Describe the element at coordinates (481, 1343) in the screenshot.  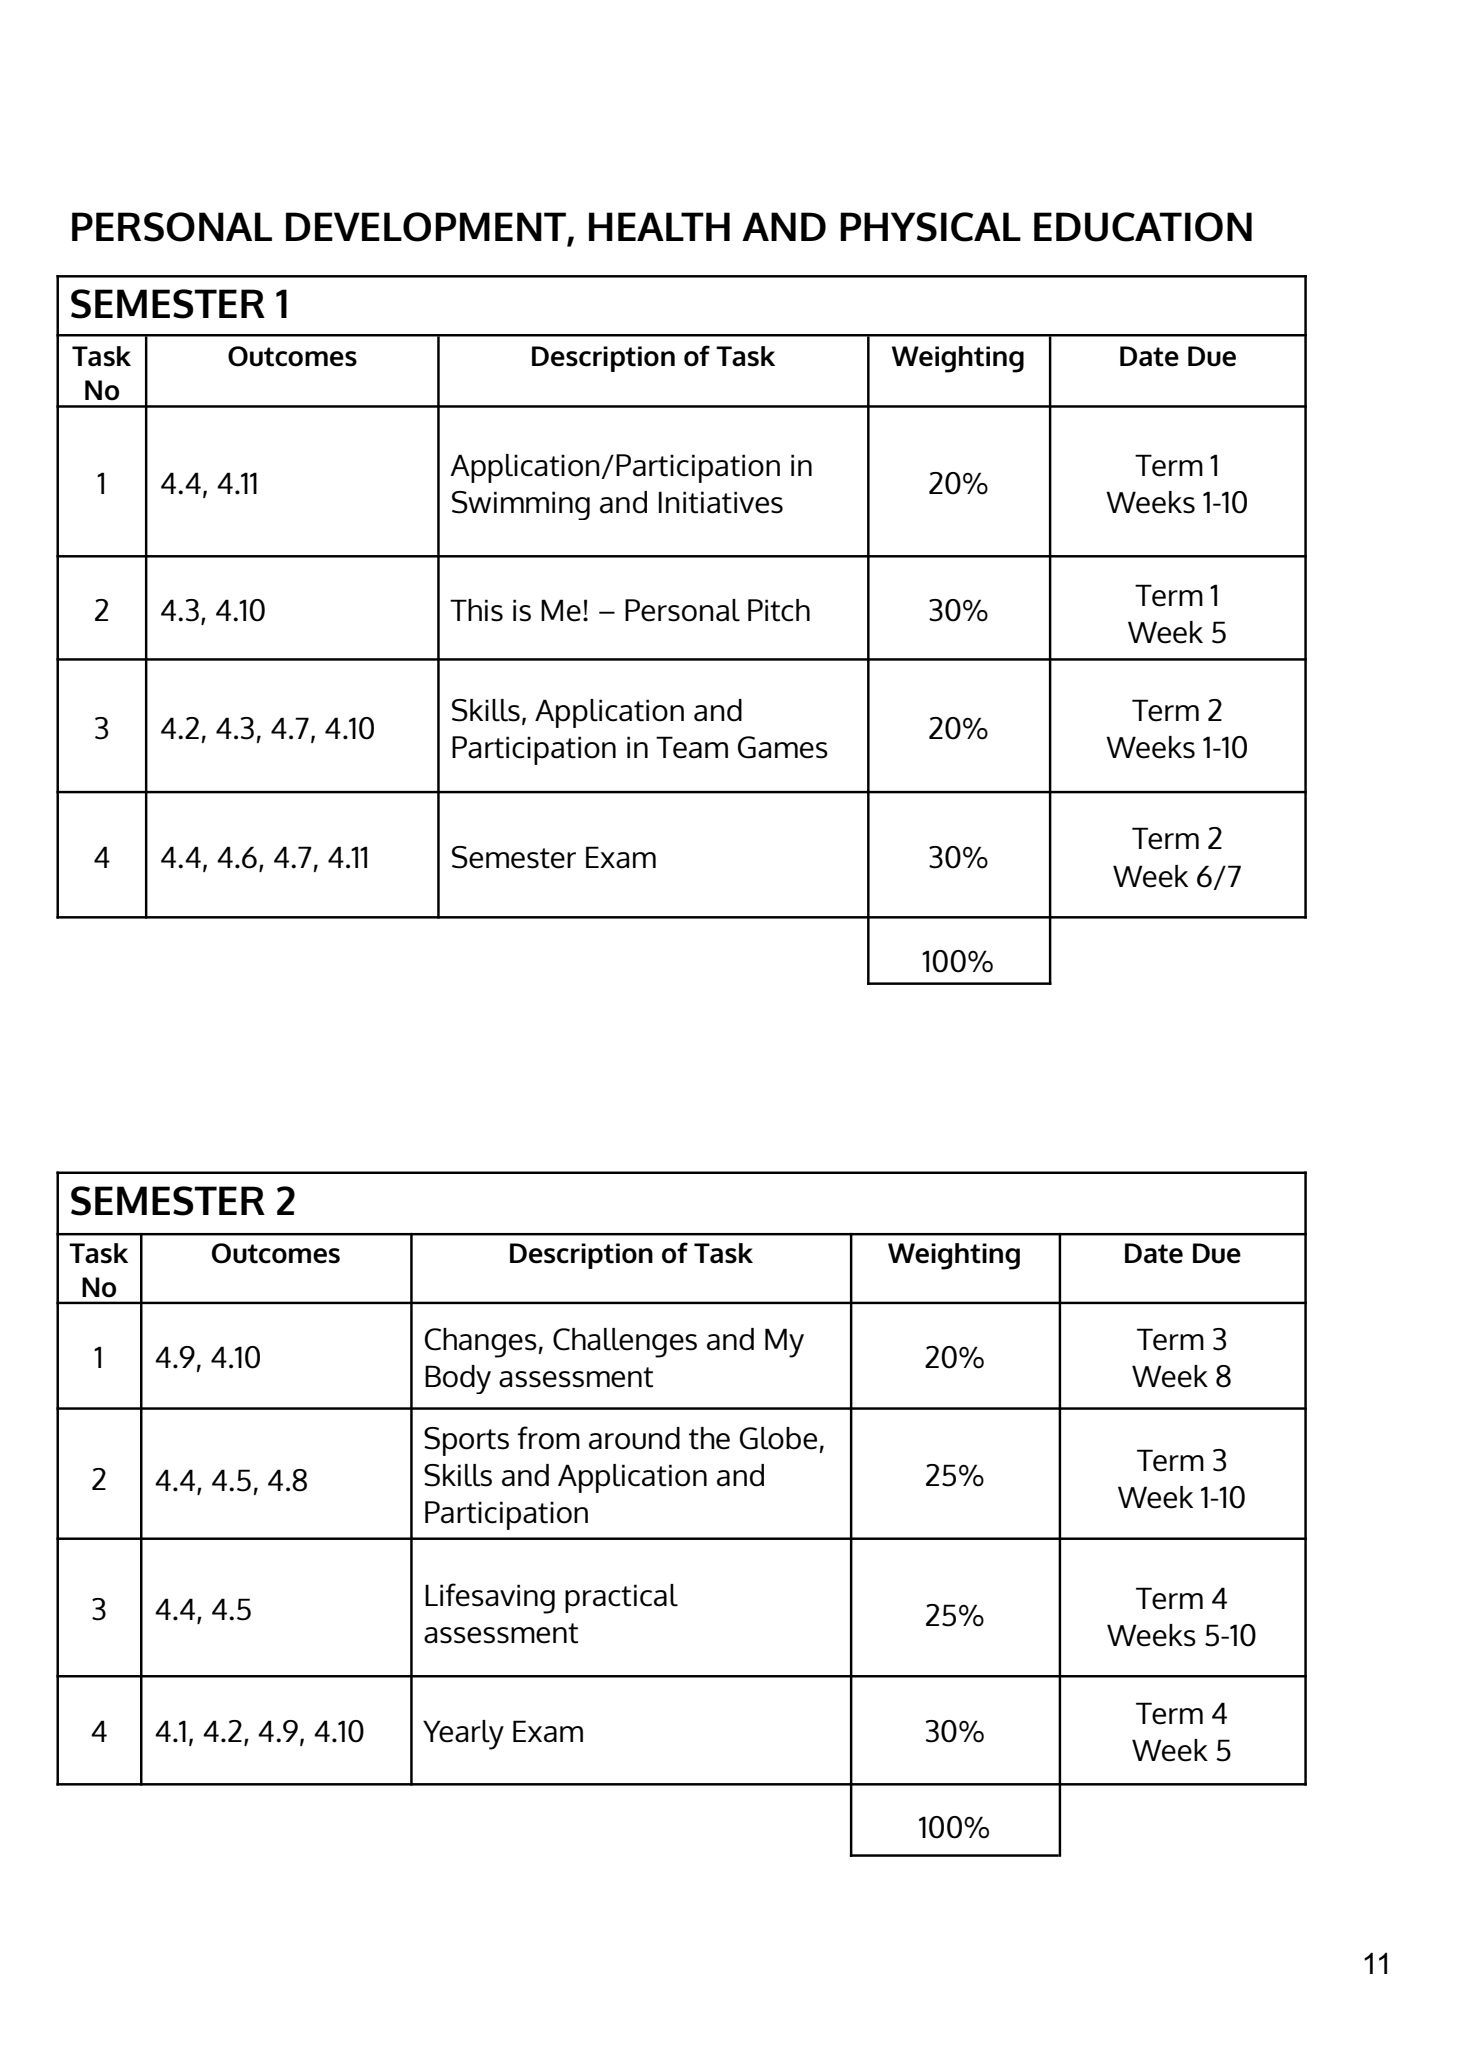
I see `Changes` at that location.
